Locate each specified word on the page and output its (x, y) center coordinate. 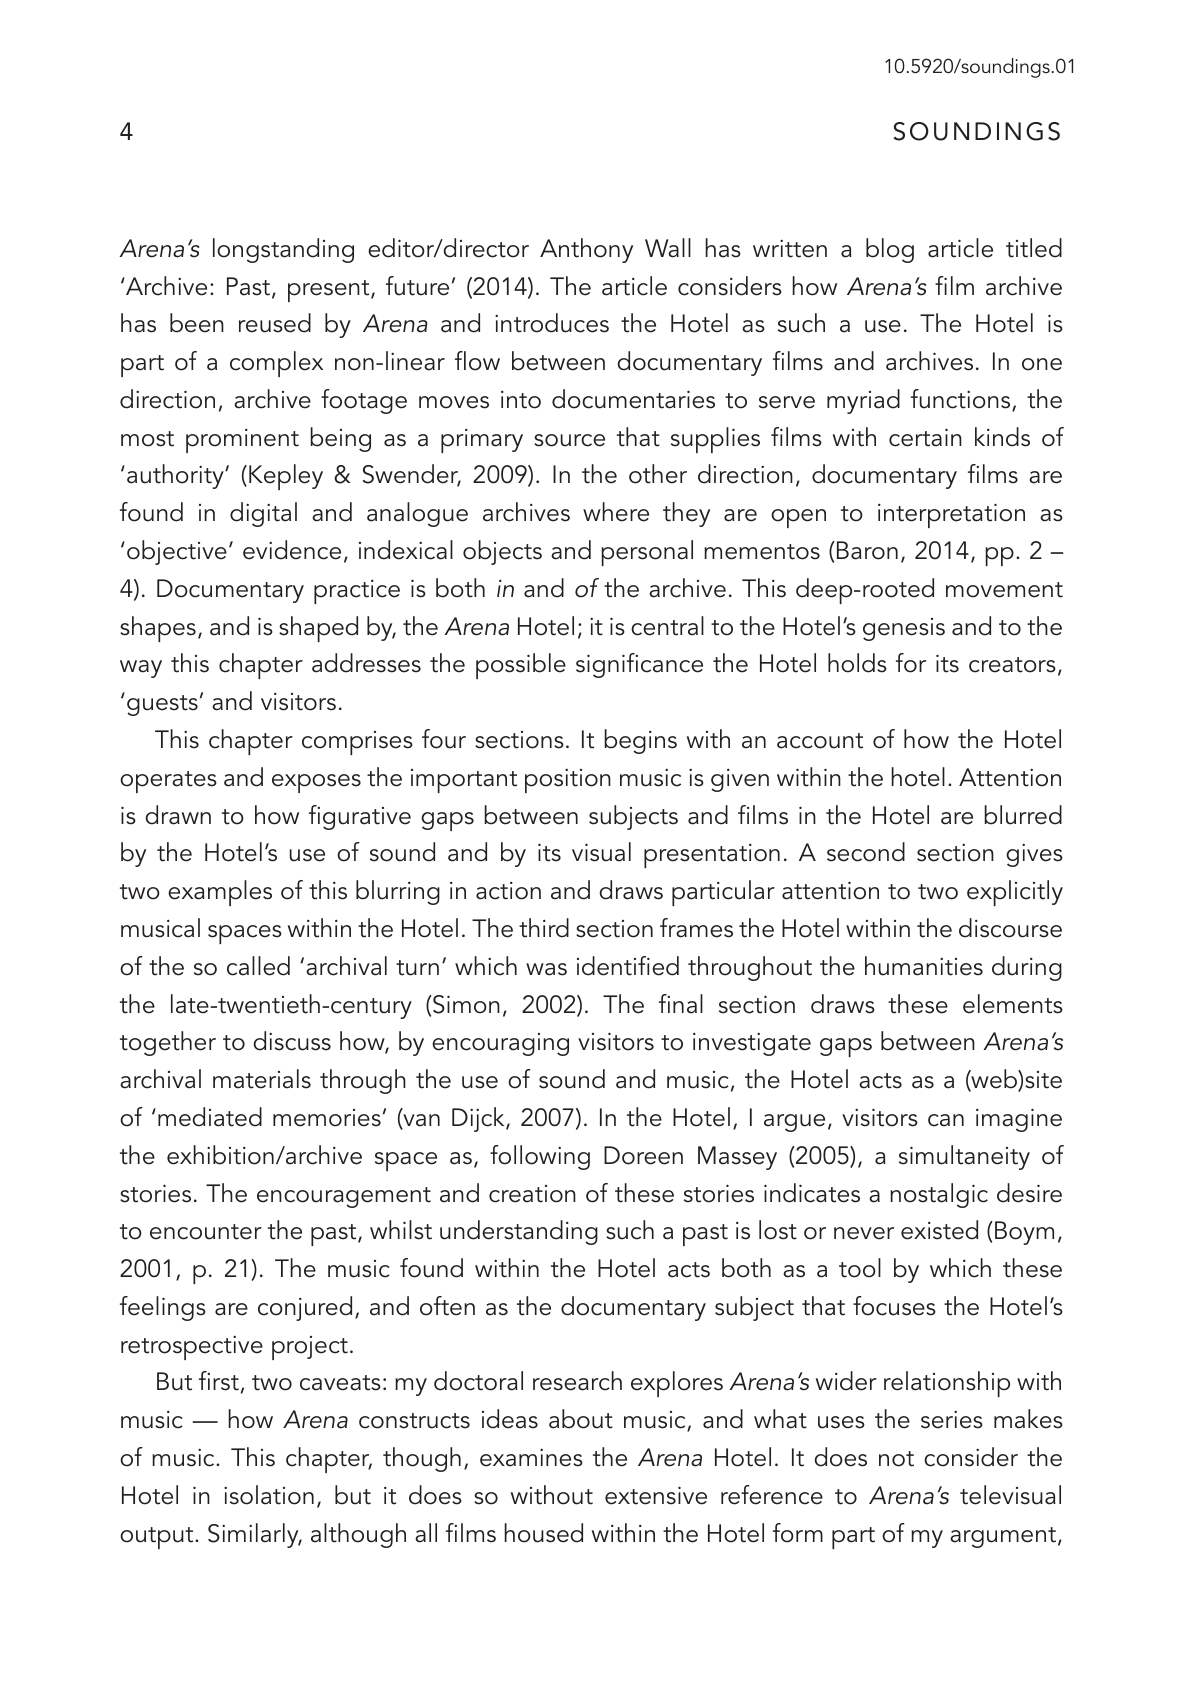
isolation (269, 1495)
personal (647, 553)
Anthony (586, 250)
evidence (292, 550)
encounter (206, 1232)
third (544, 928)
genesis (904, 629)
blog (890, 250)
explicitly (1015, 893)
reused (275, 323)
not (896, 1459)
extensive (656, 1495)
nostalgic (939, 1195)
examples (220, 893)
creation (532, 1194)
